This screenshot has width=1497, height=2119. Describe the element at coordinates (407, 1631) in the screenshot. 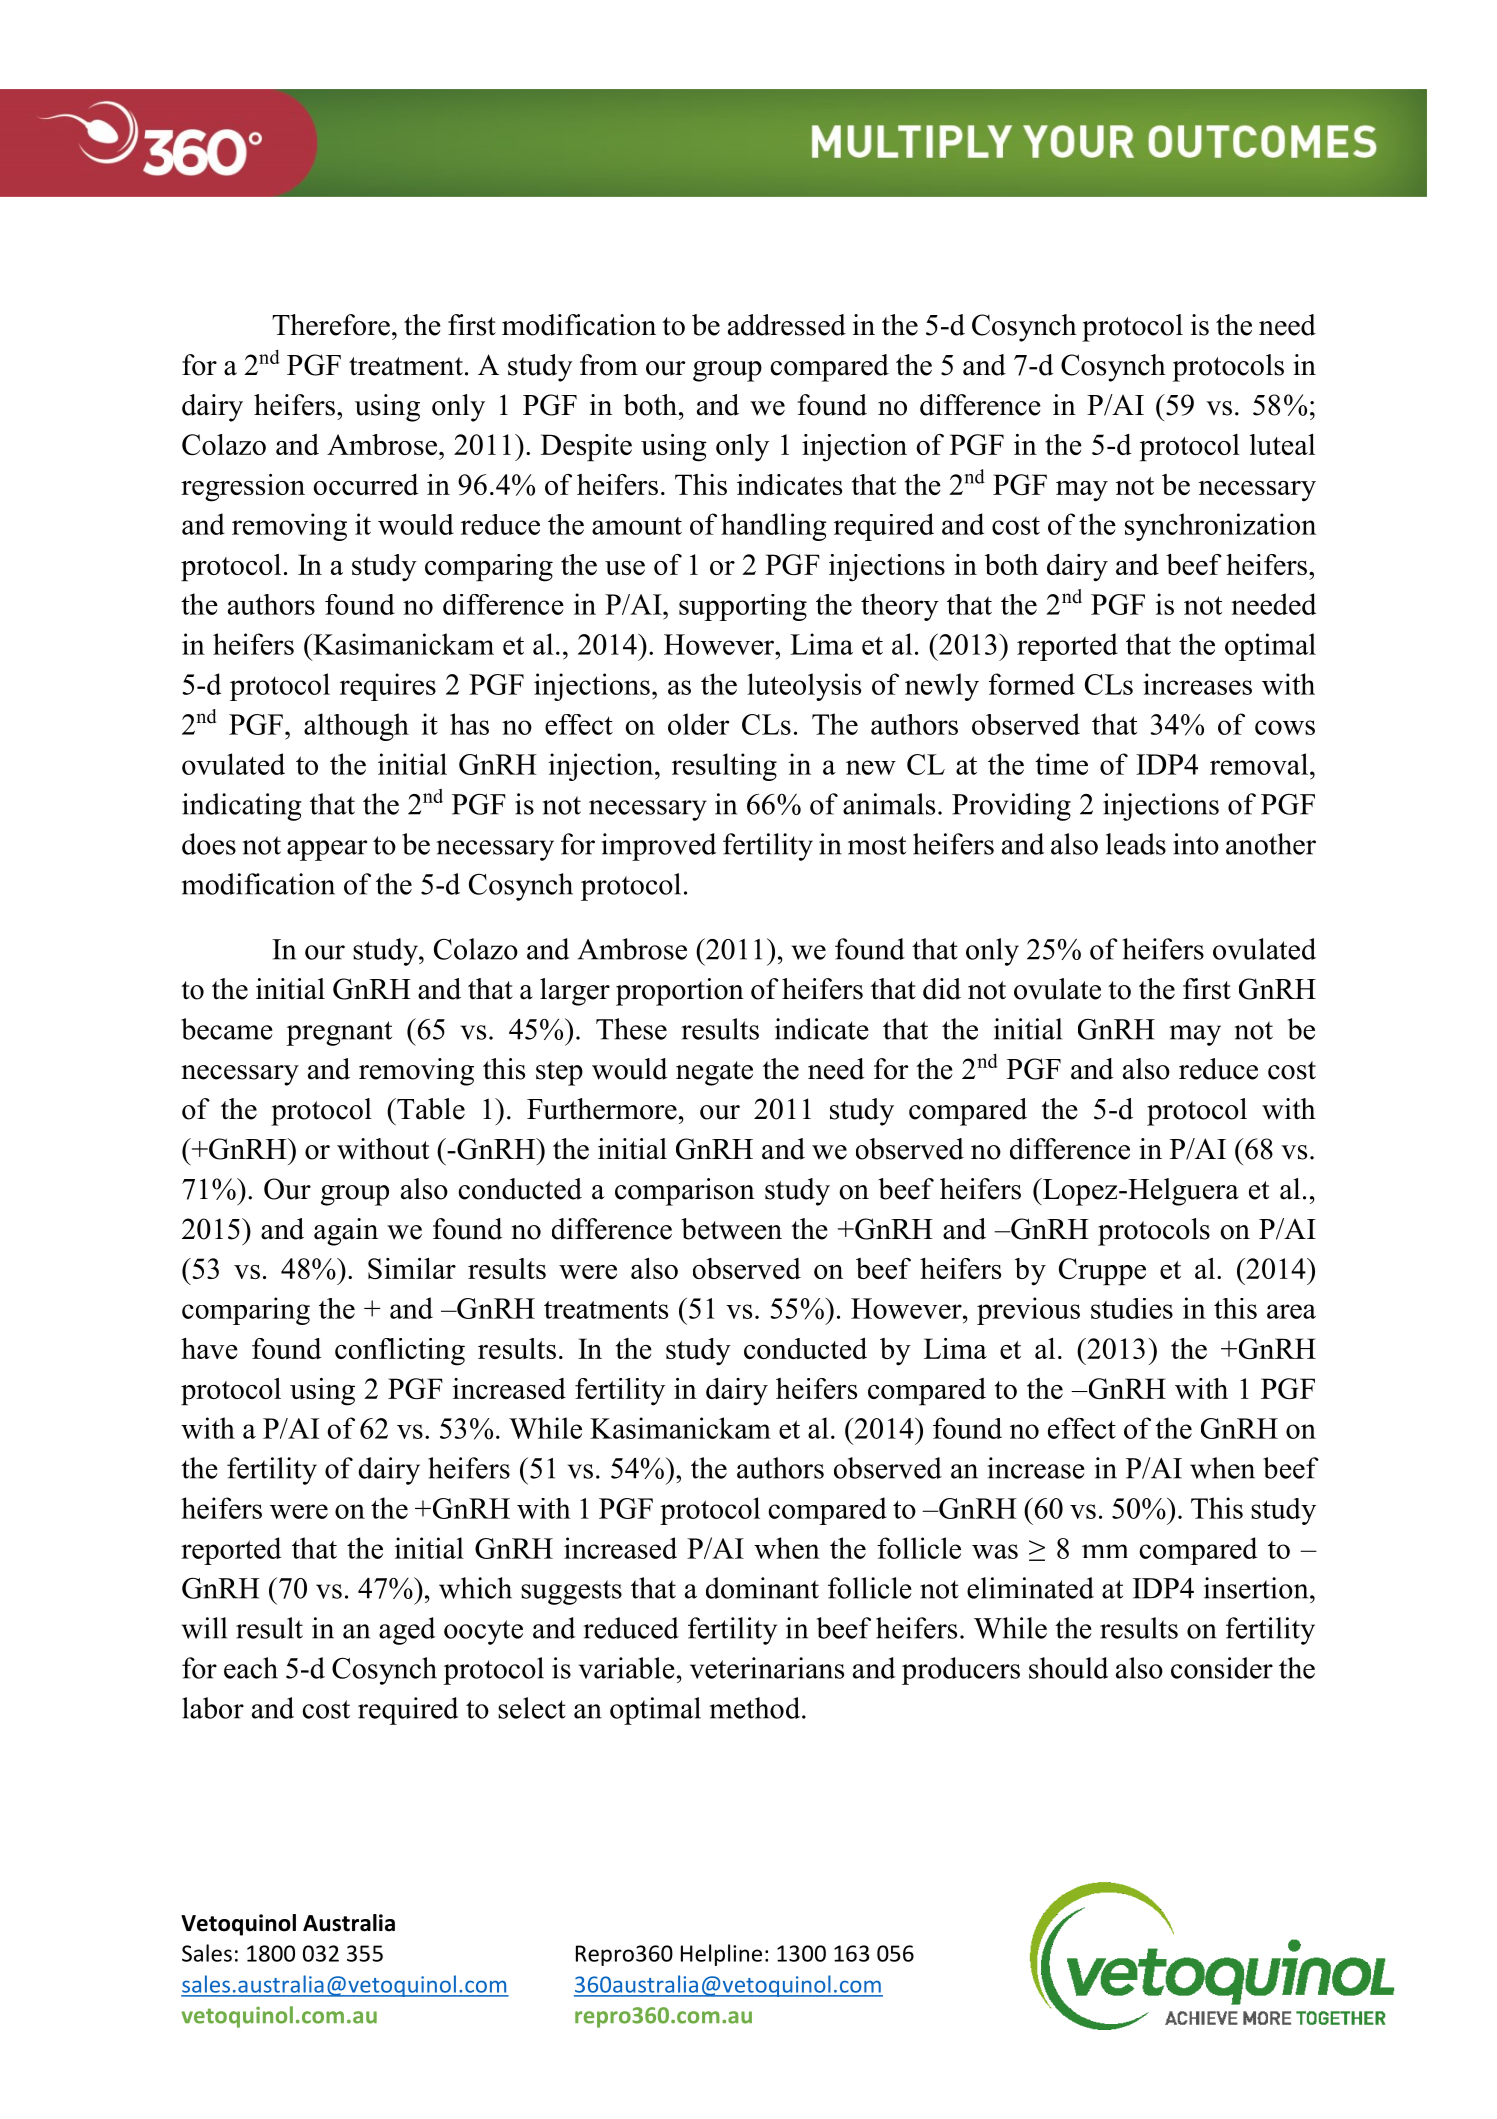

I see `aged` at that location.
